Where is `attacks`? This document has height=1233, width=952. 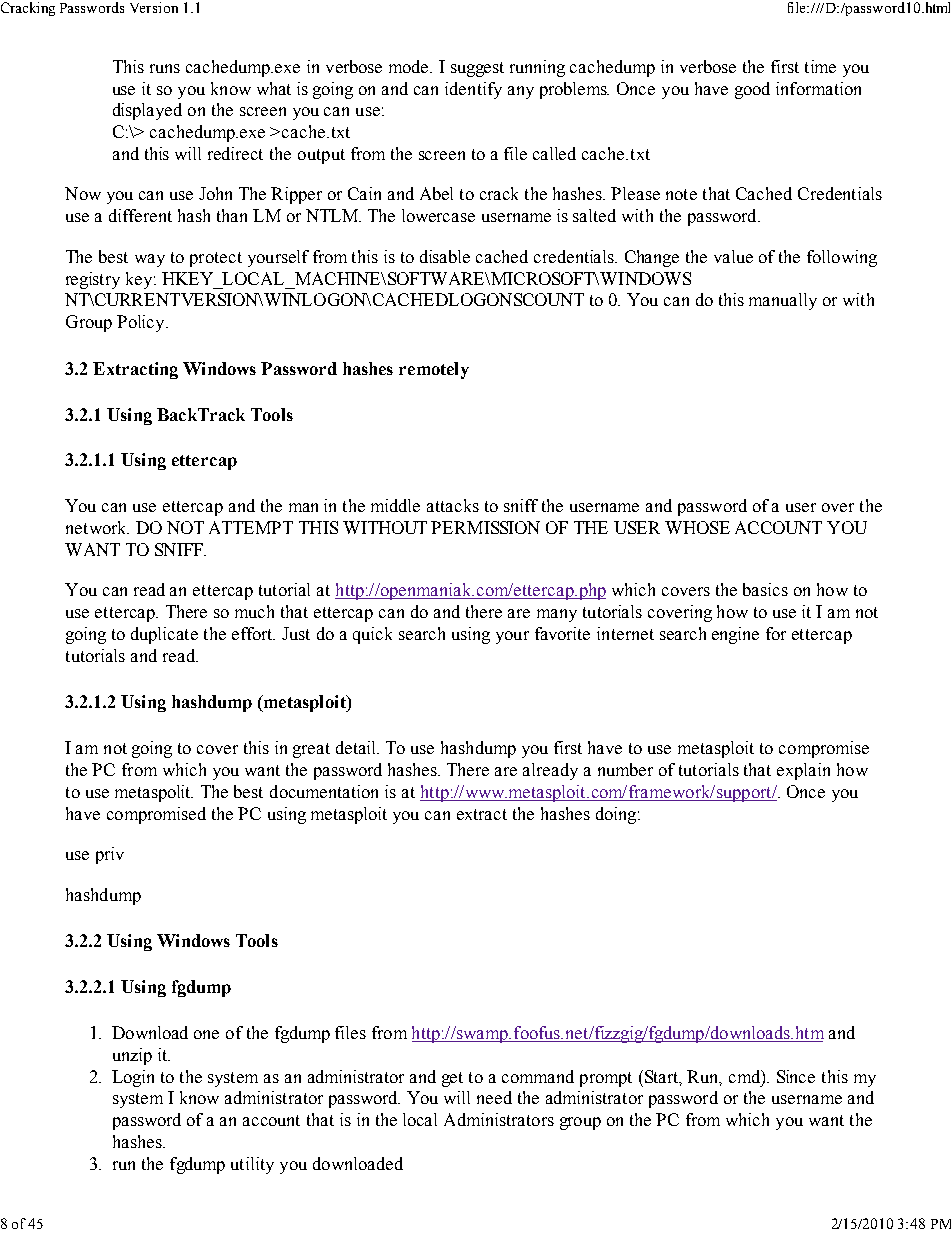 attacks is located at coordinates (453, 505).
